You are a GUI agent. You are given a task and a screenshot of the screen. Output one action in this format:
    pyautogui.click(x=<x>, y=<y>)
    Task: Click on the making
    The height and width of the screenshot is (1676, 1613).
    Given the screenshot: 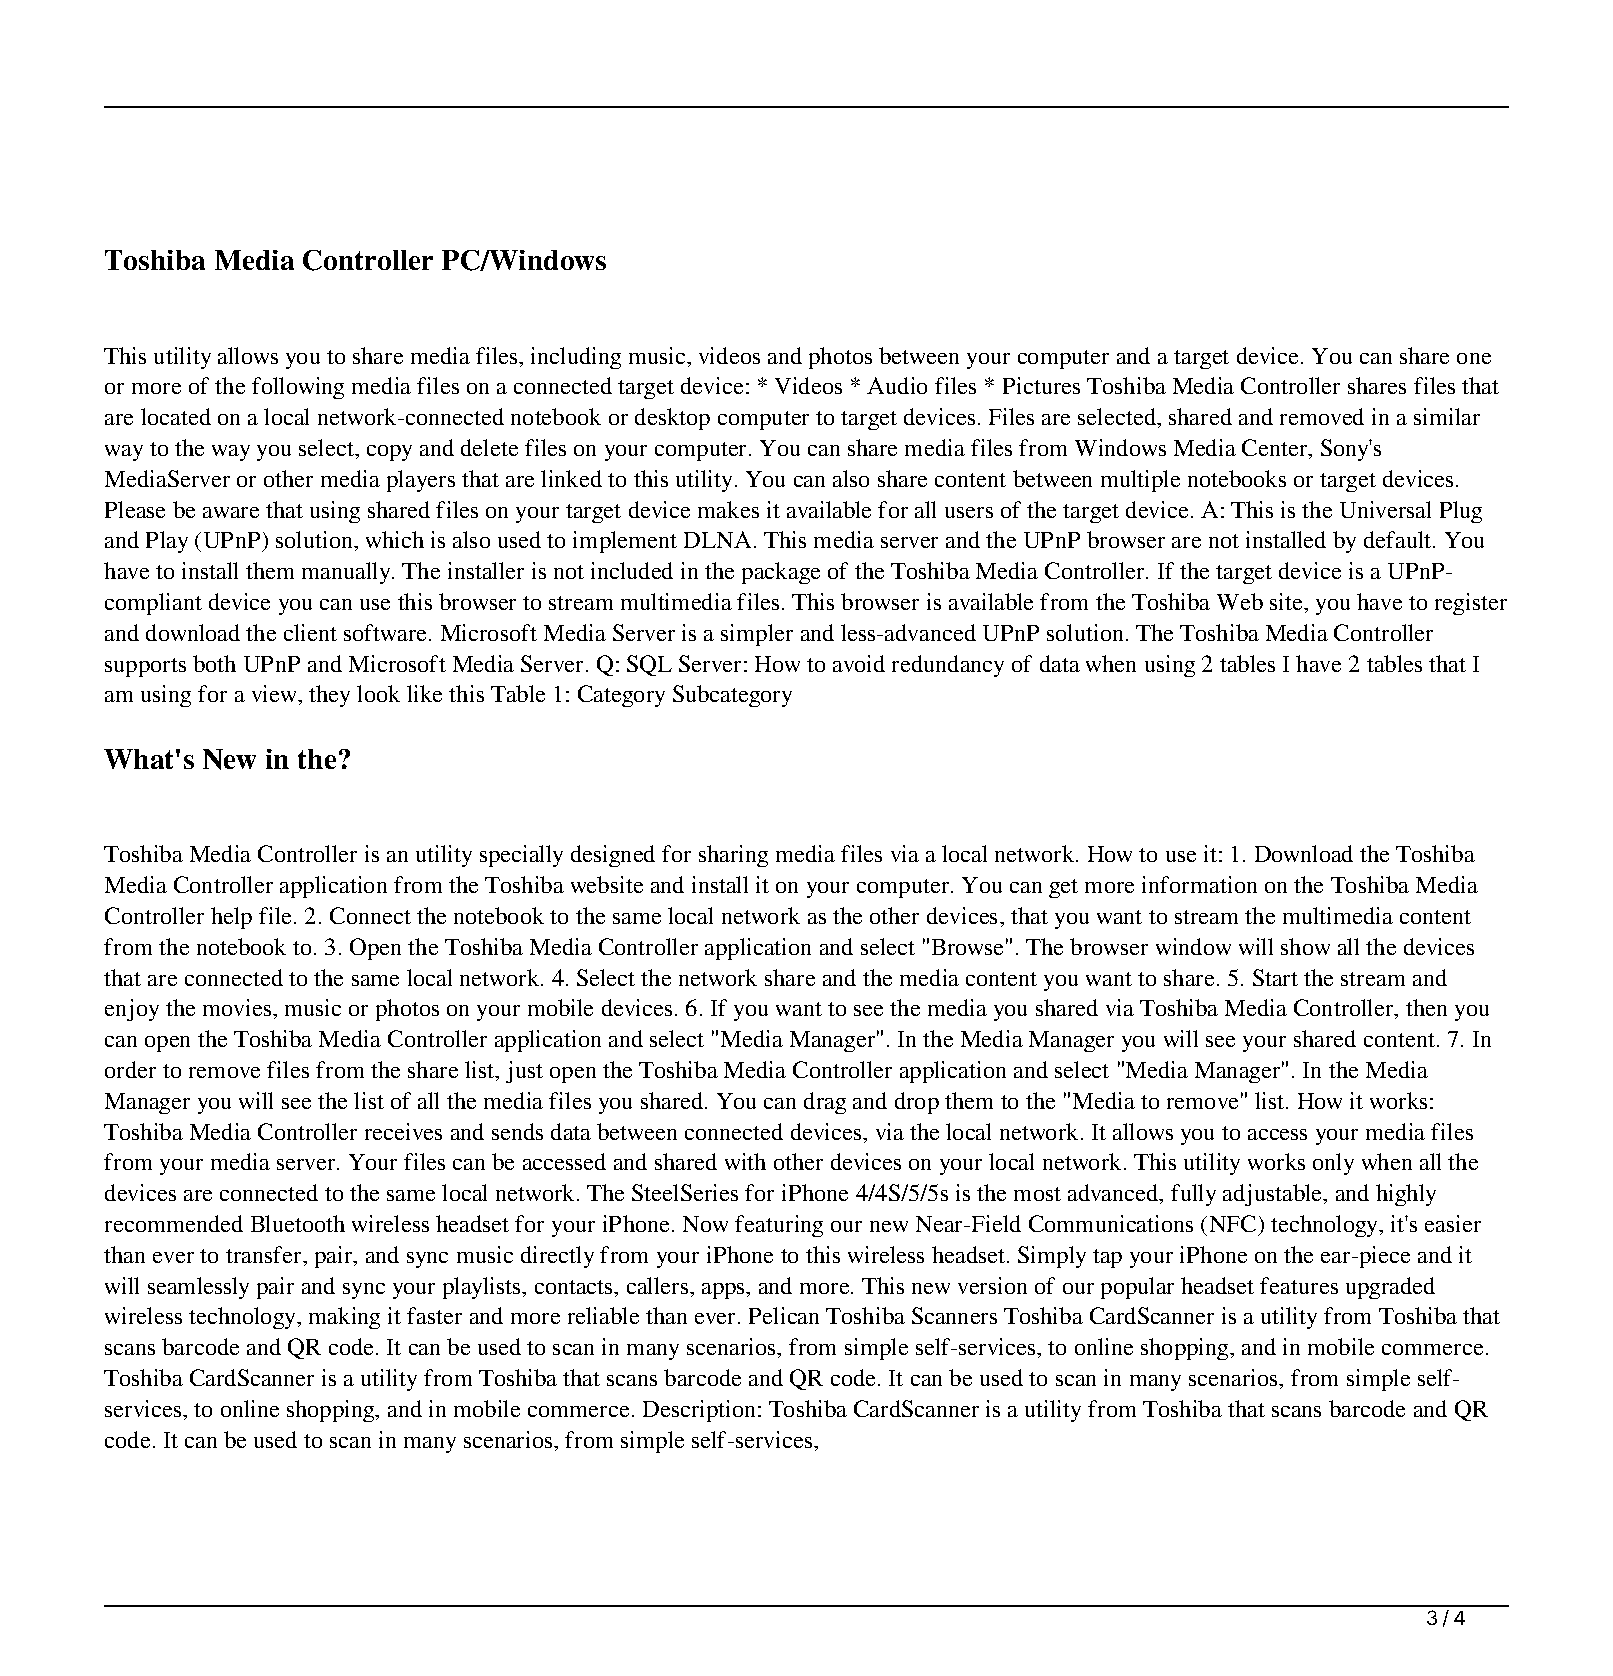 What is the action you would take?
    pyautogui.click(x=344, y=1318)
